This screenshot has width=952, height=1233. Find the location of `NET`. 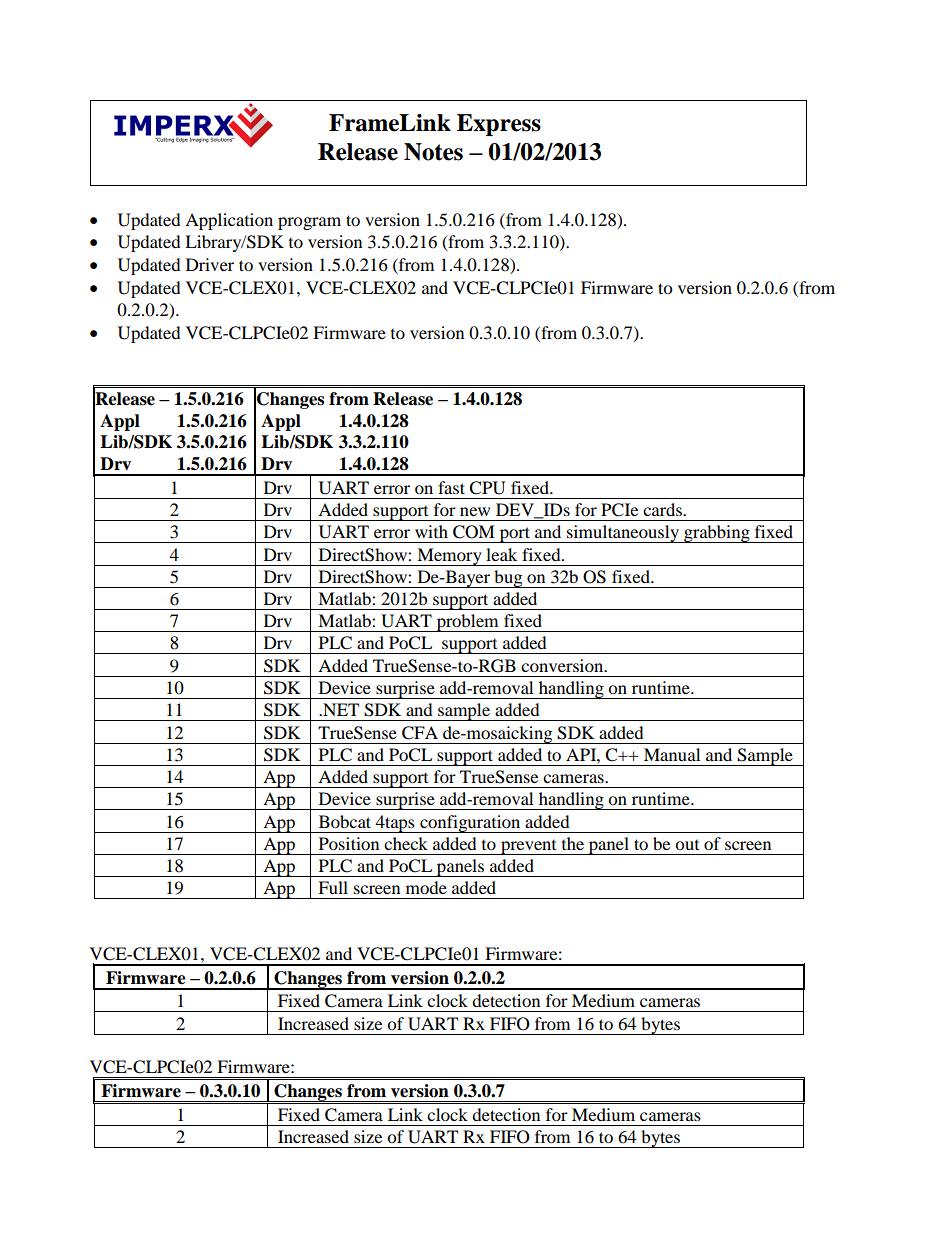

NET is located at coordinates (340, 709).
